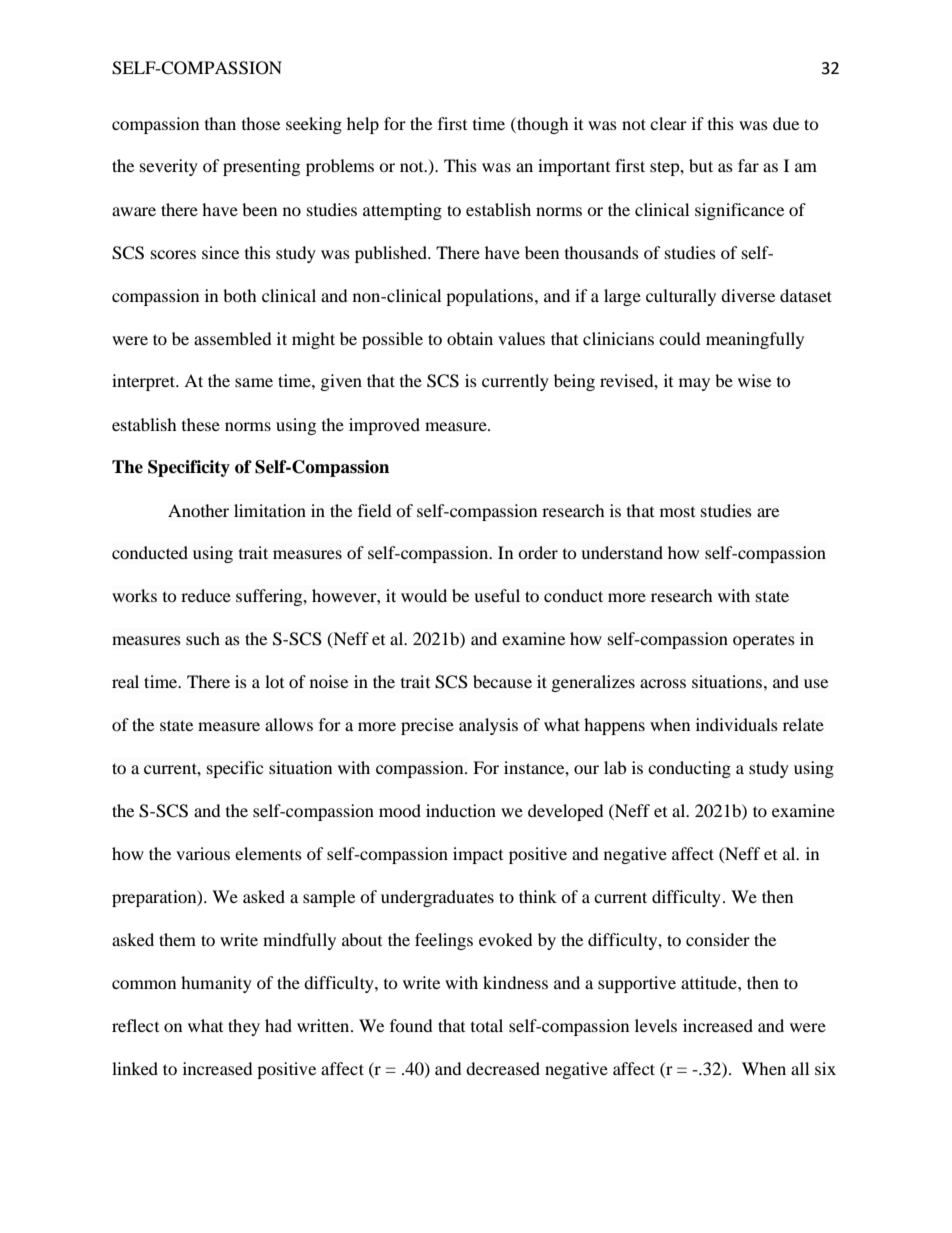 This image has height=1233, width=952. What do you see at coordinates (737, 724) in the image?
I see `individuals` at bounding box center [737, 724].
